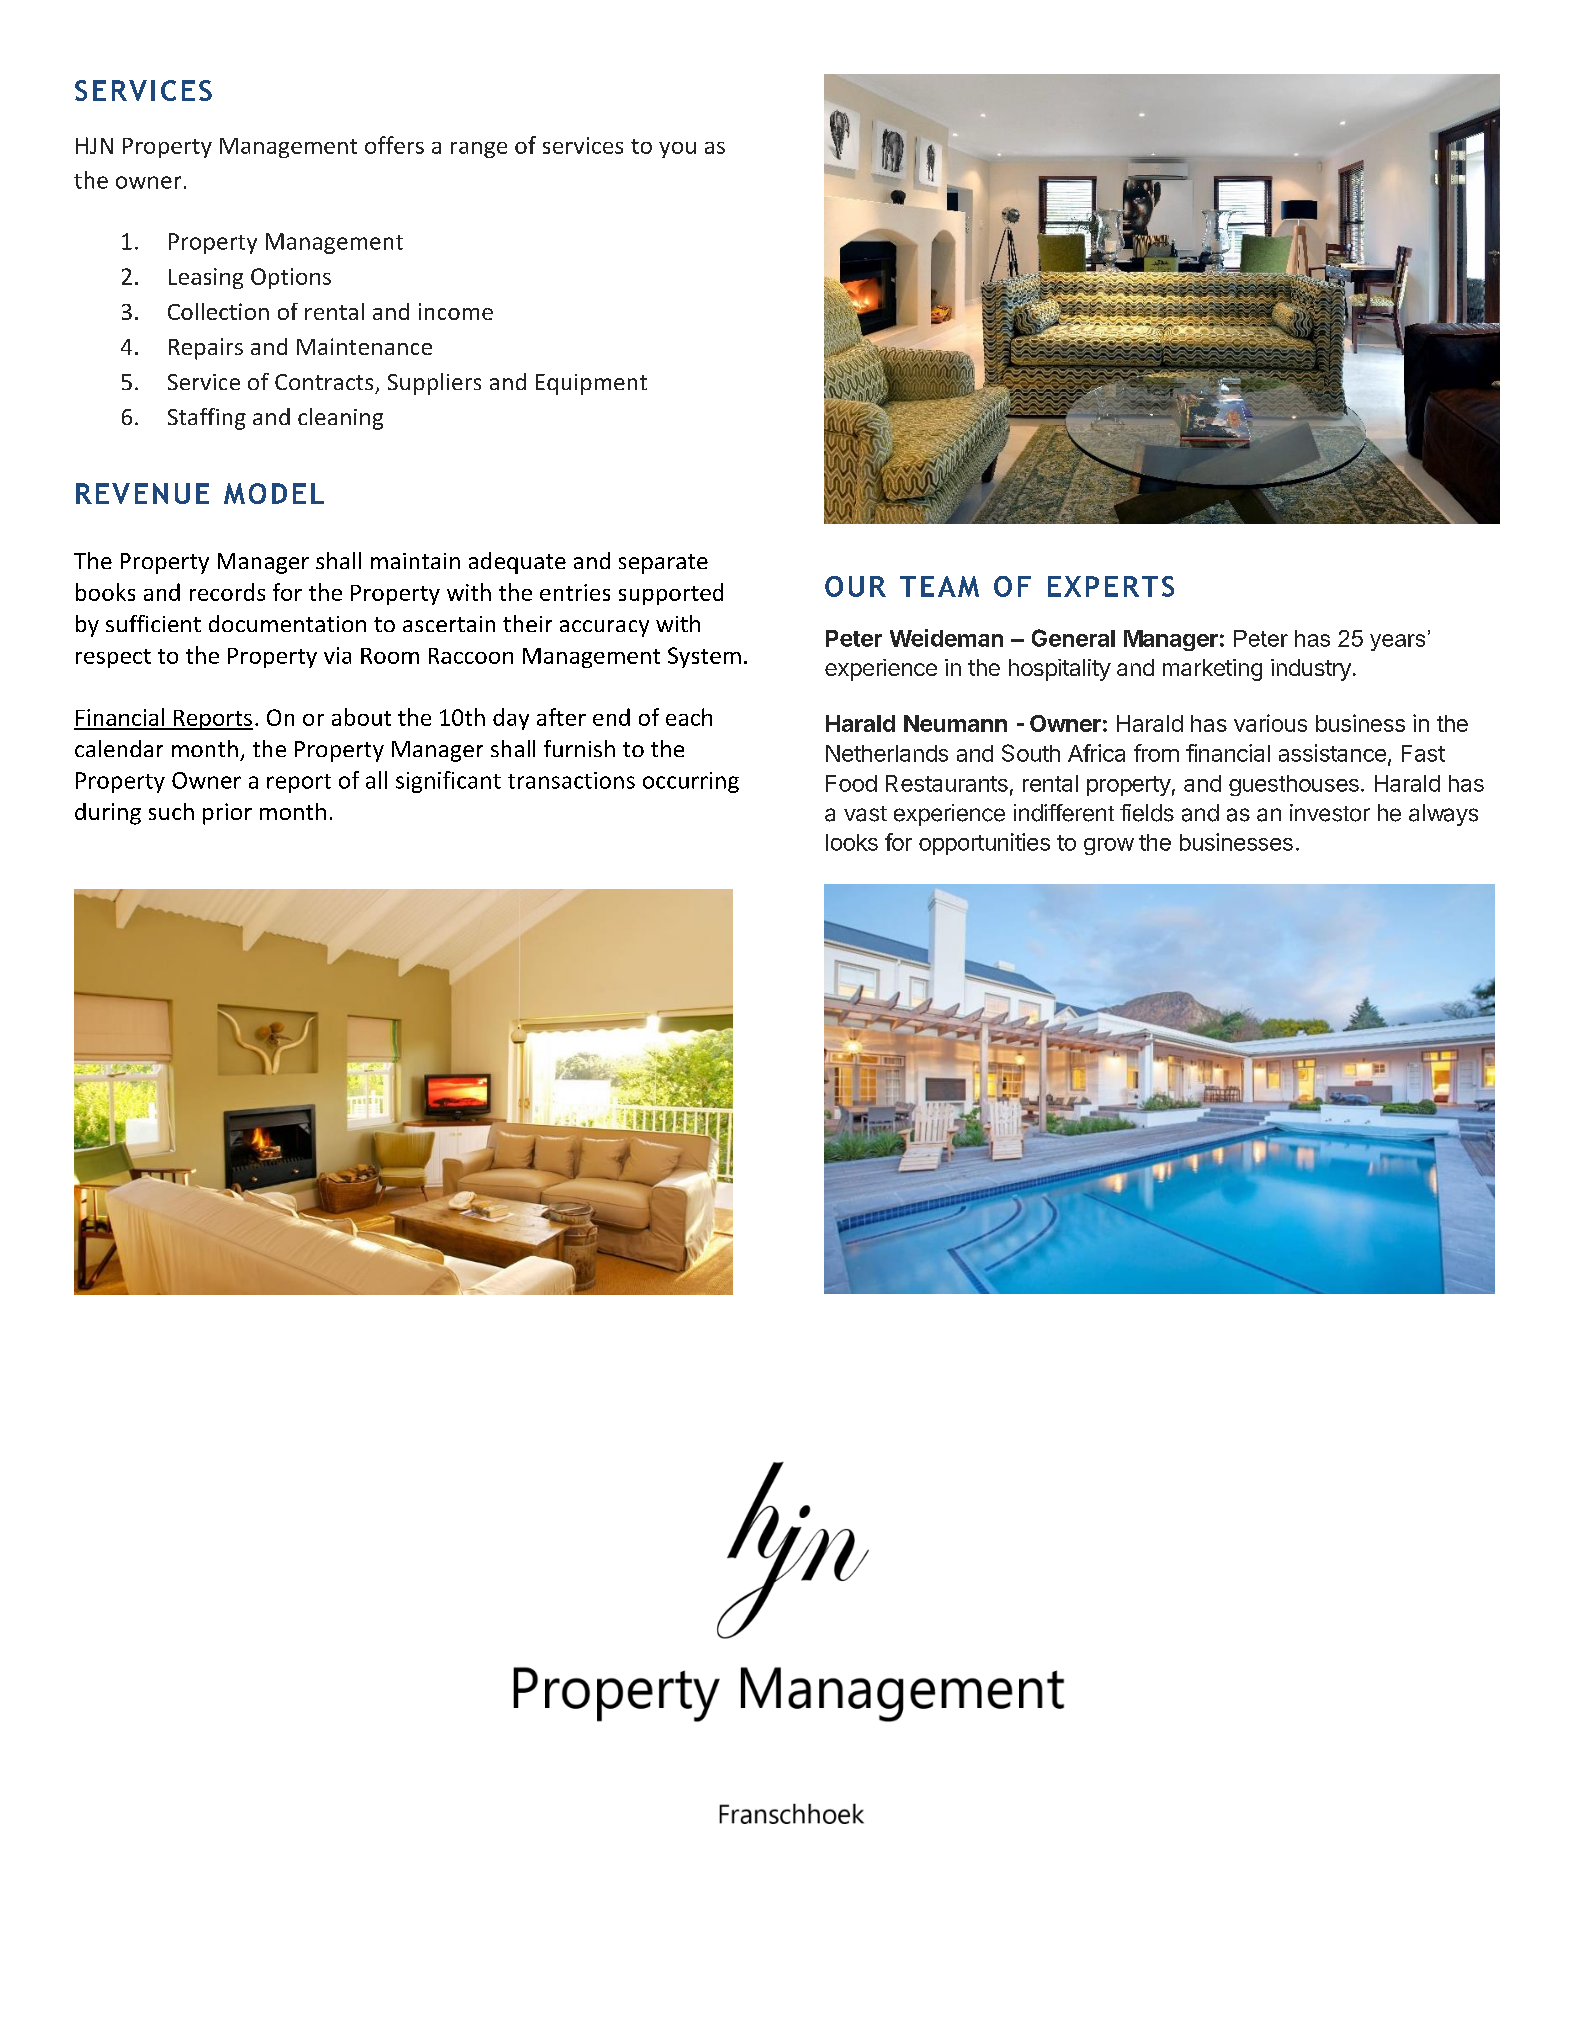  What do you see at coordinates (1330, 813) in the screenshot?
I see `investor` at bounding box center [1330, 813].
